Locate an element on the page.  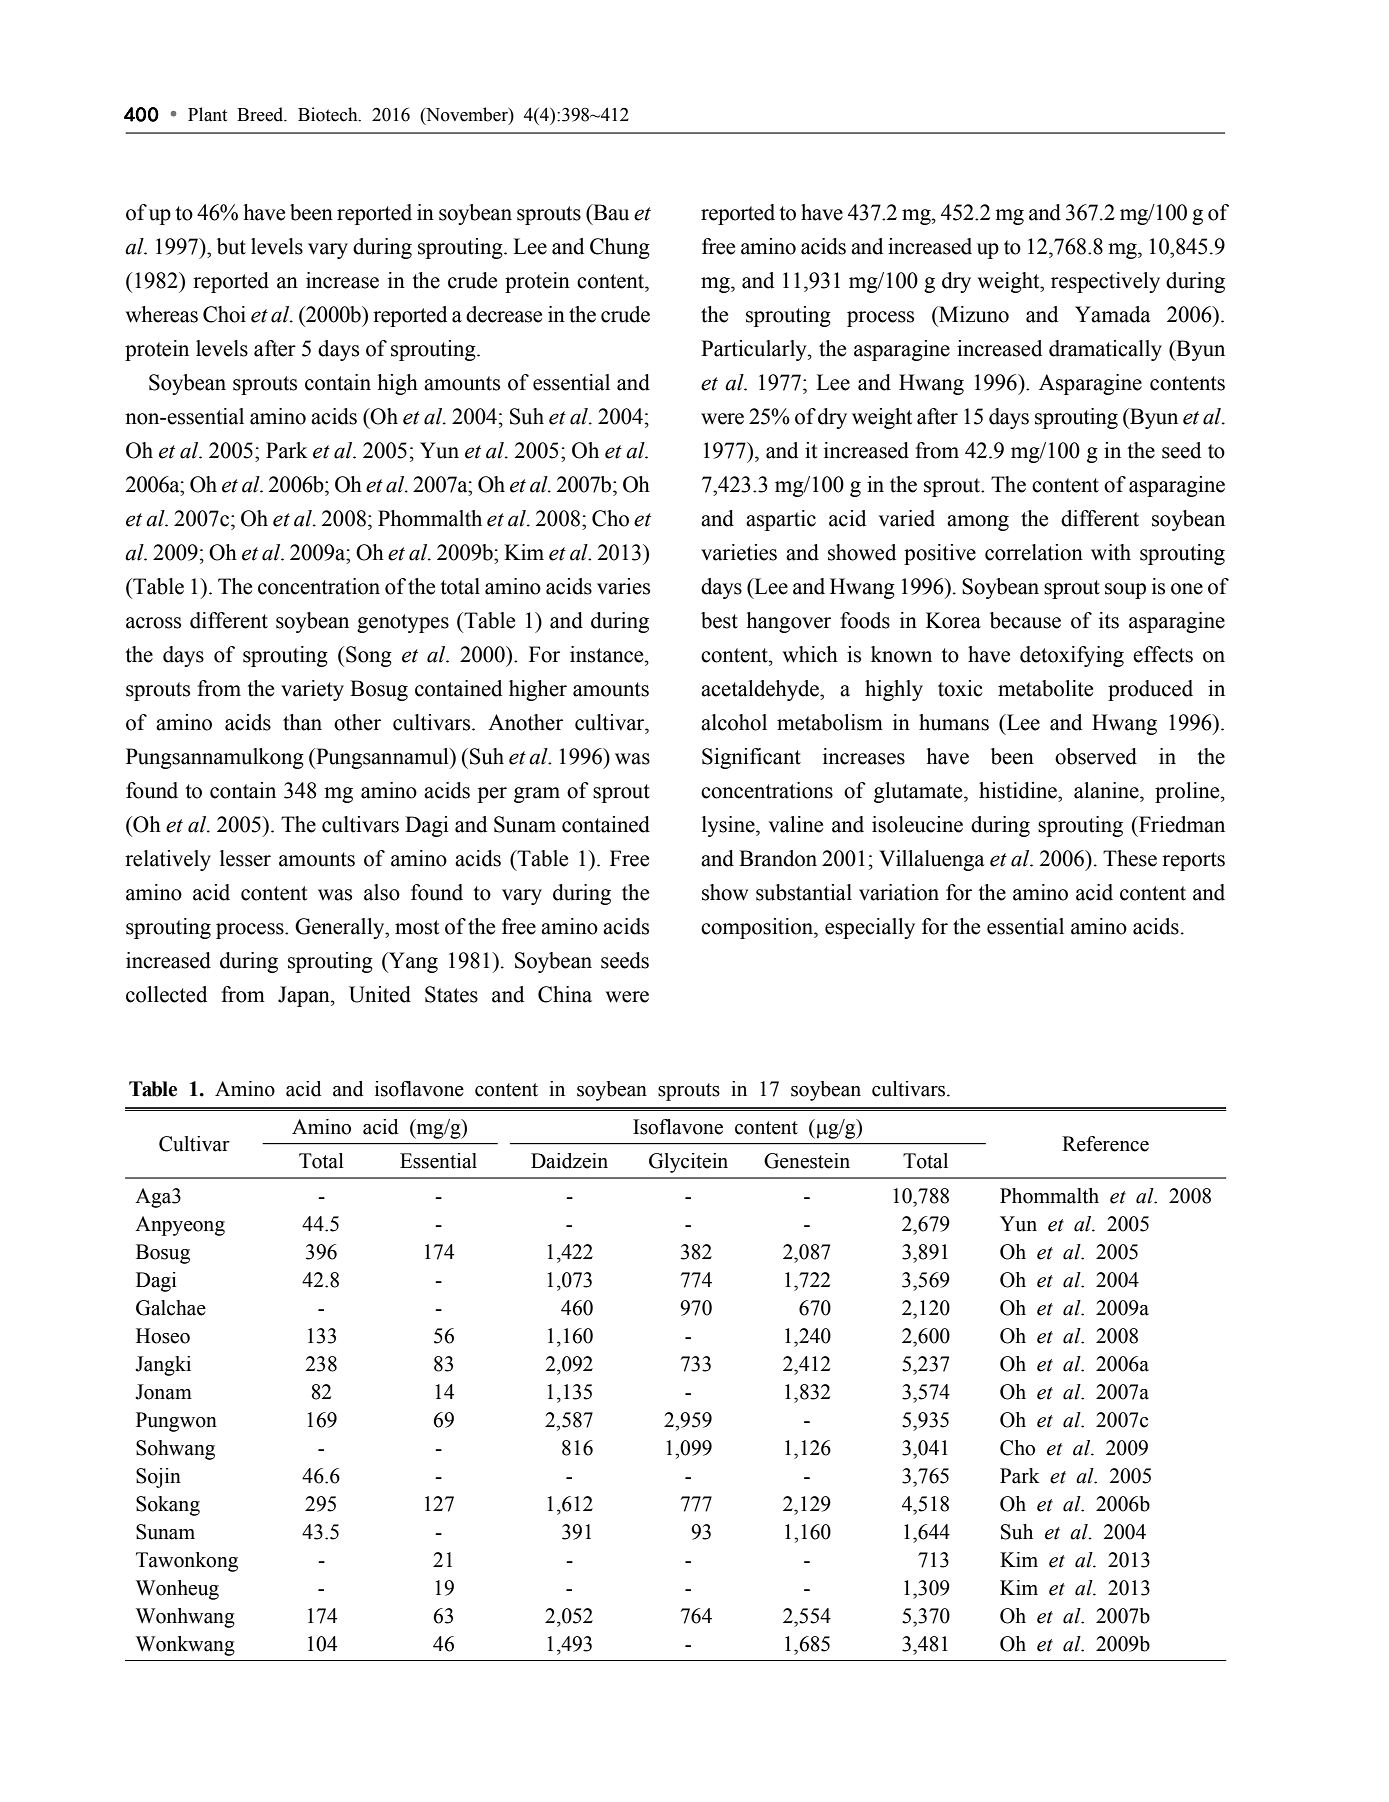
Choi is located at coordinates (224, 314).
